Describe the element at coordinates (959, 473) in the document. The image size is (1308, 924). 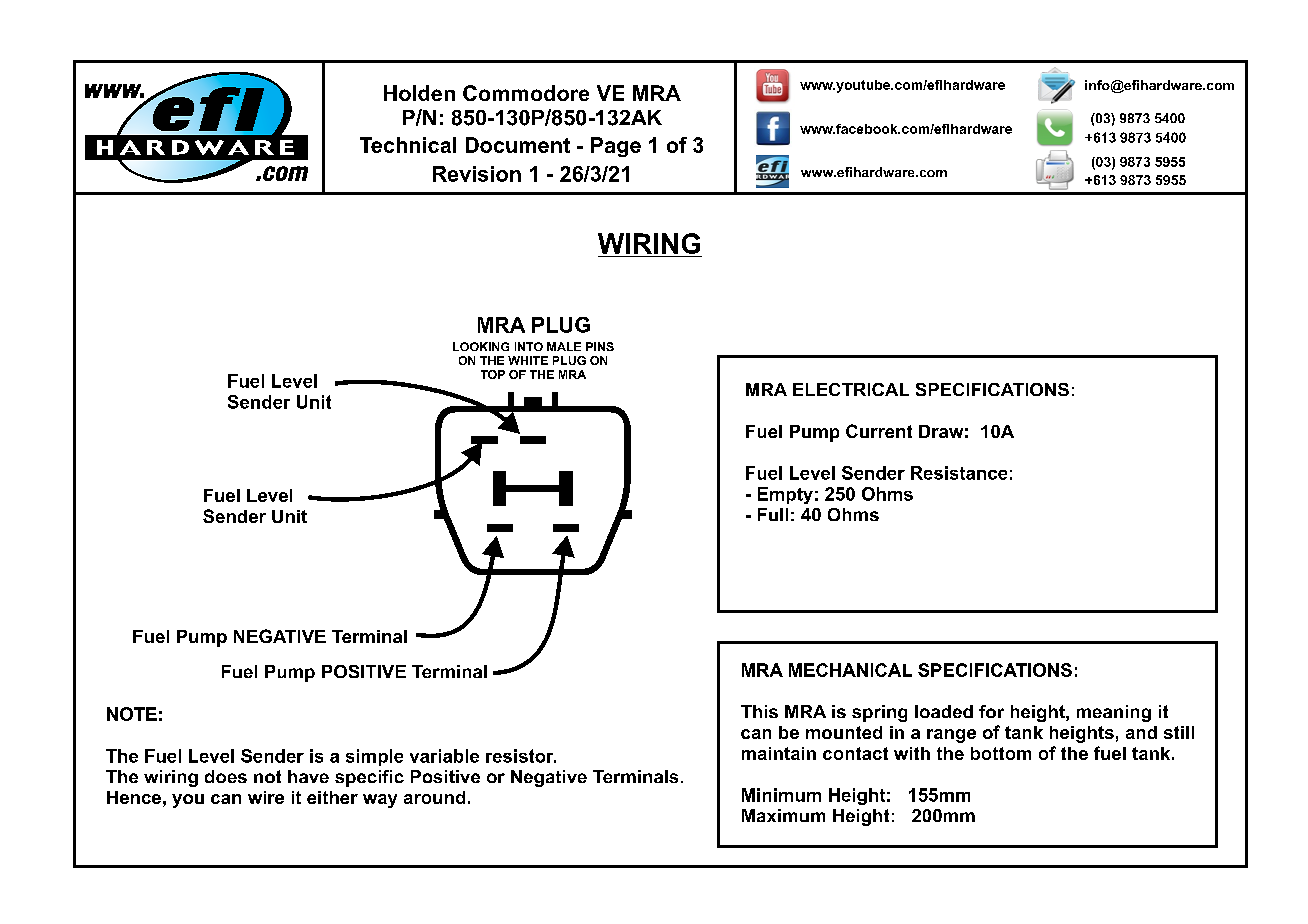
I see `Resistance` at that location.
